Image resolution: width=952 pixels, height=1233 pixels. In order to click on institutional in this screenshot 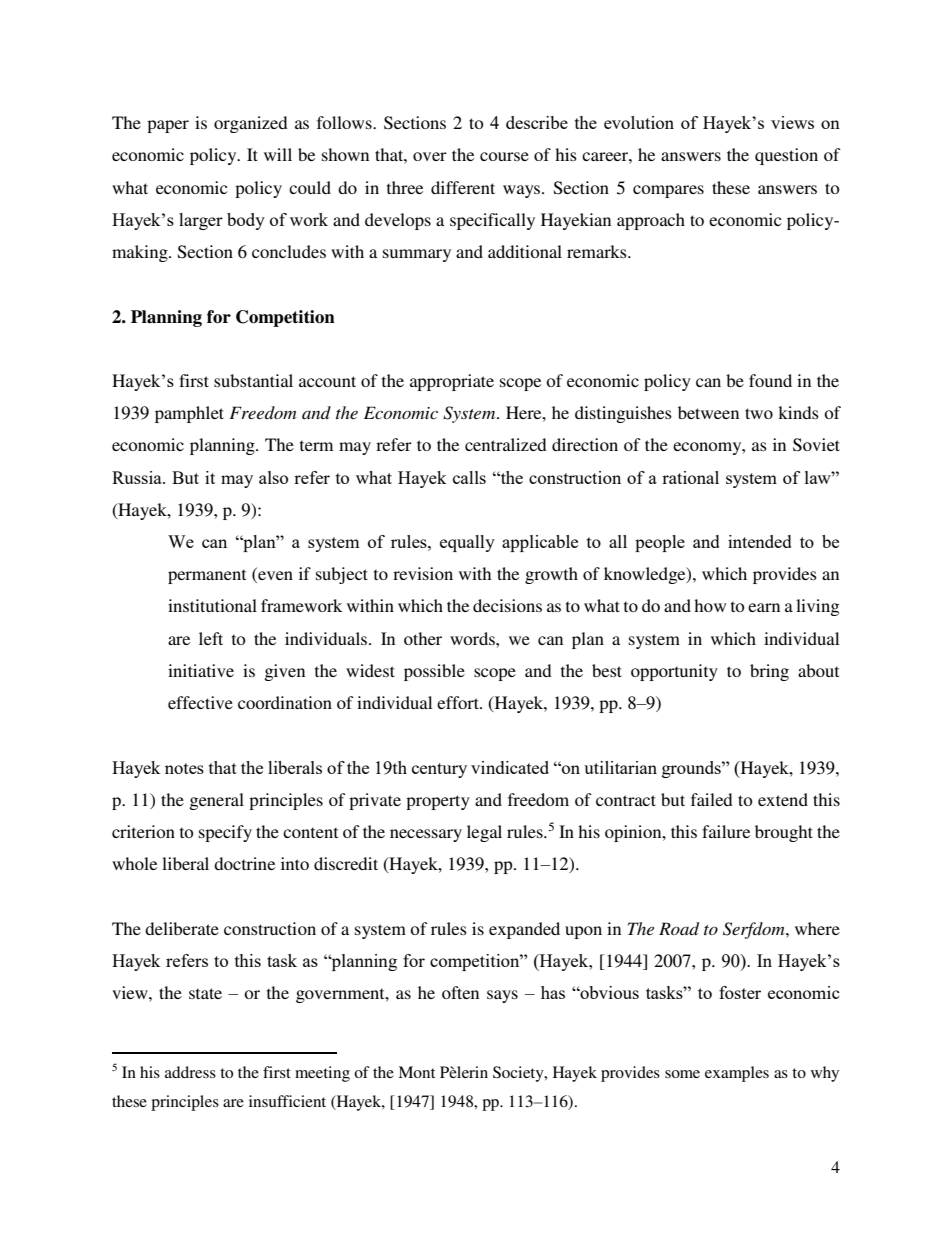, I will do `click(212, 605)`.
